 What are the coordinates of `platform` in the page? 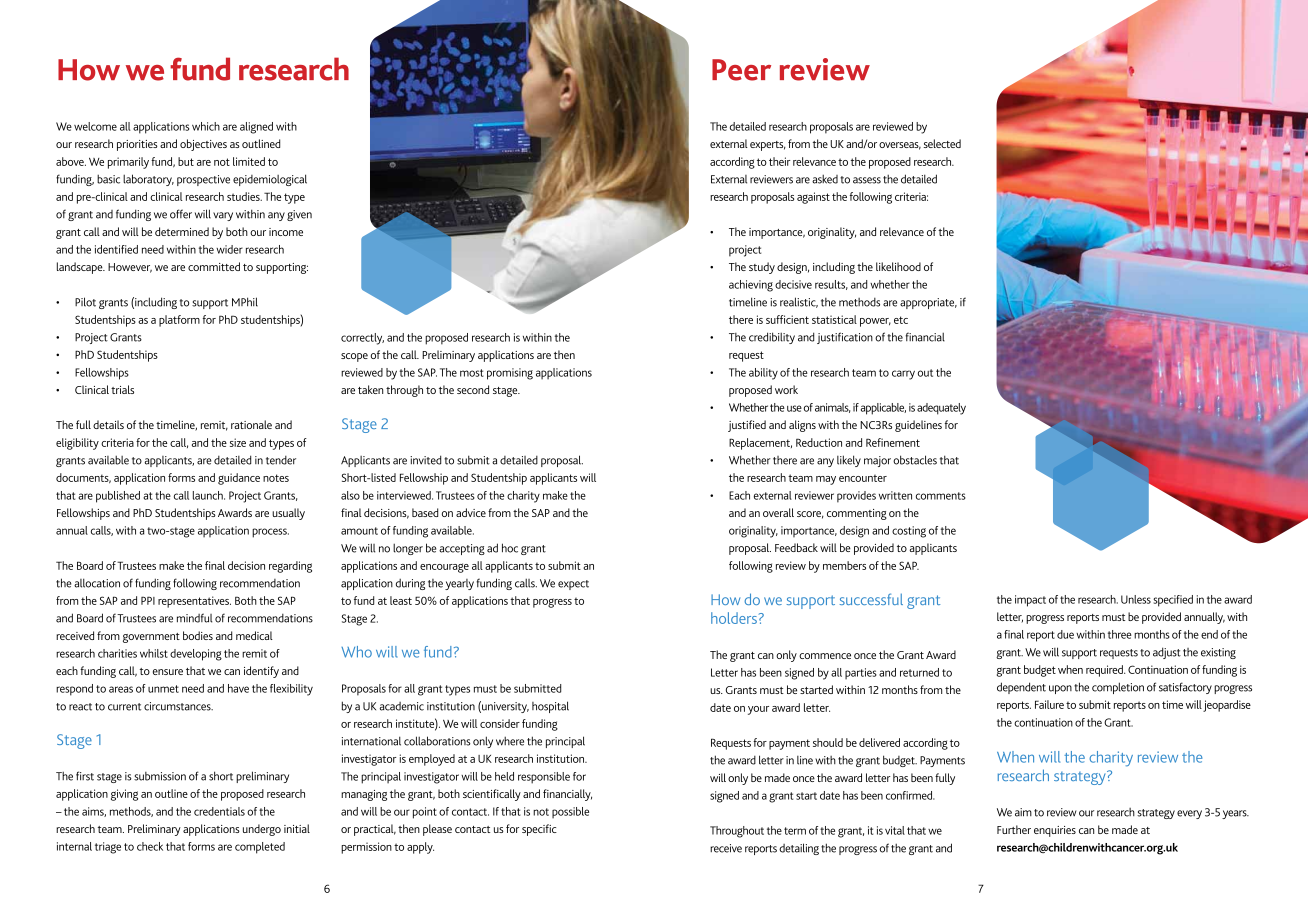 It's located at (179, 321).
